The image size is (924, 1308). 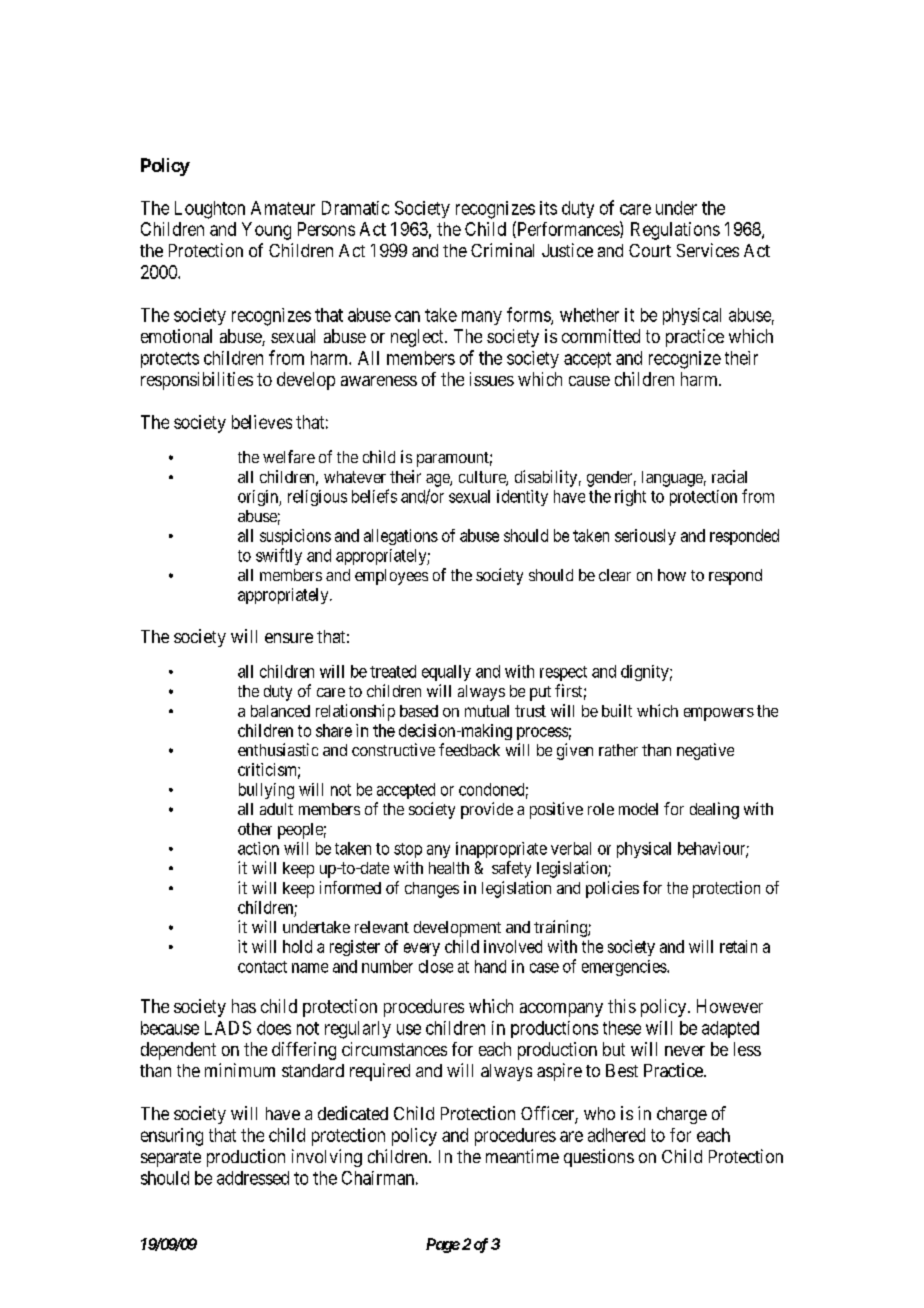 I want to click on addressed, so click(x=253, y=1178).
